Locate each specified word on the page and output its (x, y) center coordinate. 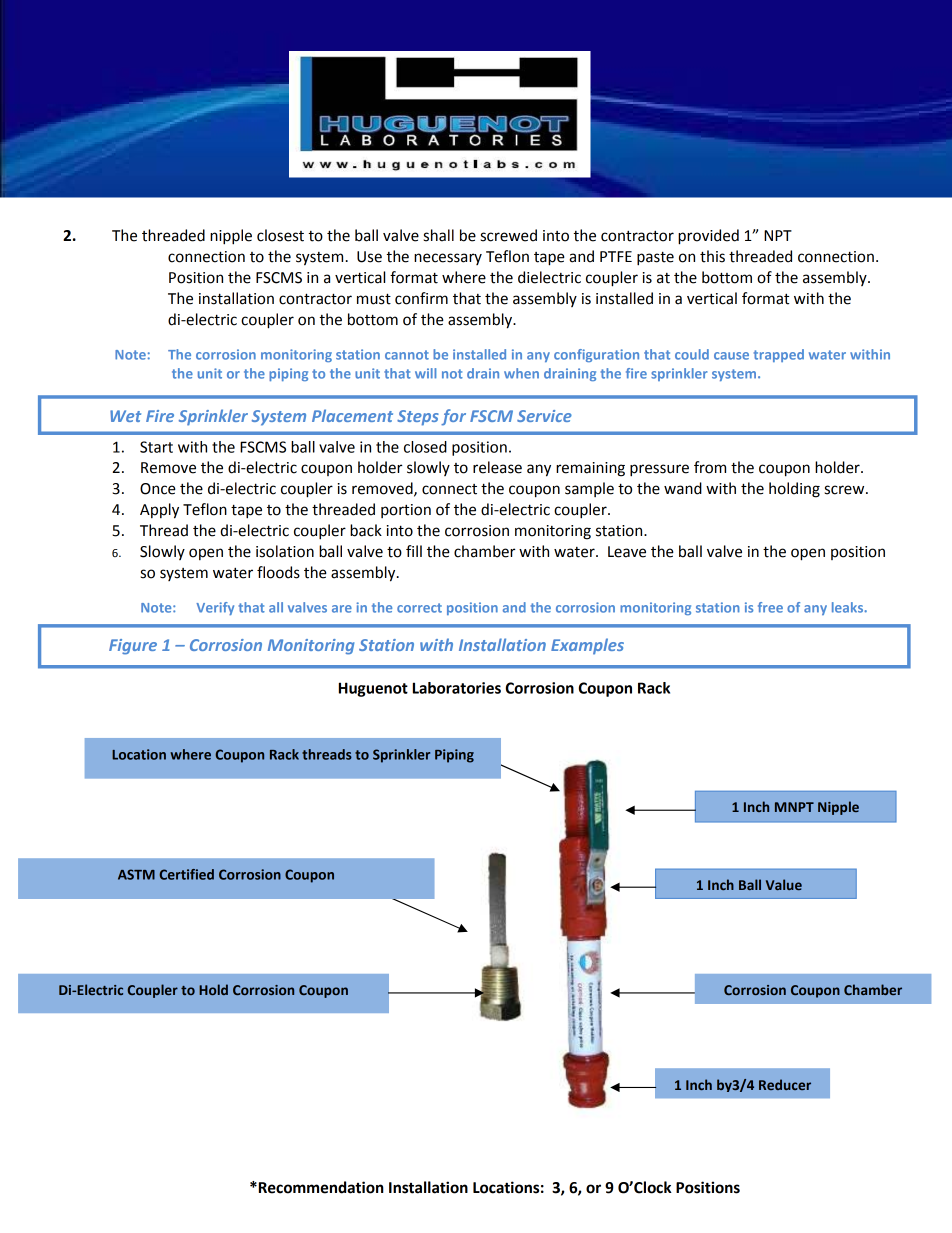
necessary (448, 259)
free (770, 607)
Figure (133, 647)
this (712, 256)
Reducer (785, 1084)
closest (280, 235)
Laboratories (457, 688)
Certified (186, 874)
